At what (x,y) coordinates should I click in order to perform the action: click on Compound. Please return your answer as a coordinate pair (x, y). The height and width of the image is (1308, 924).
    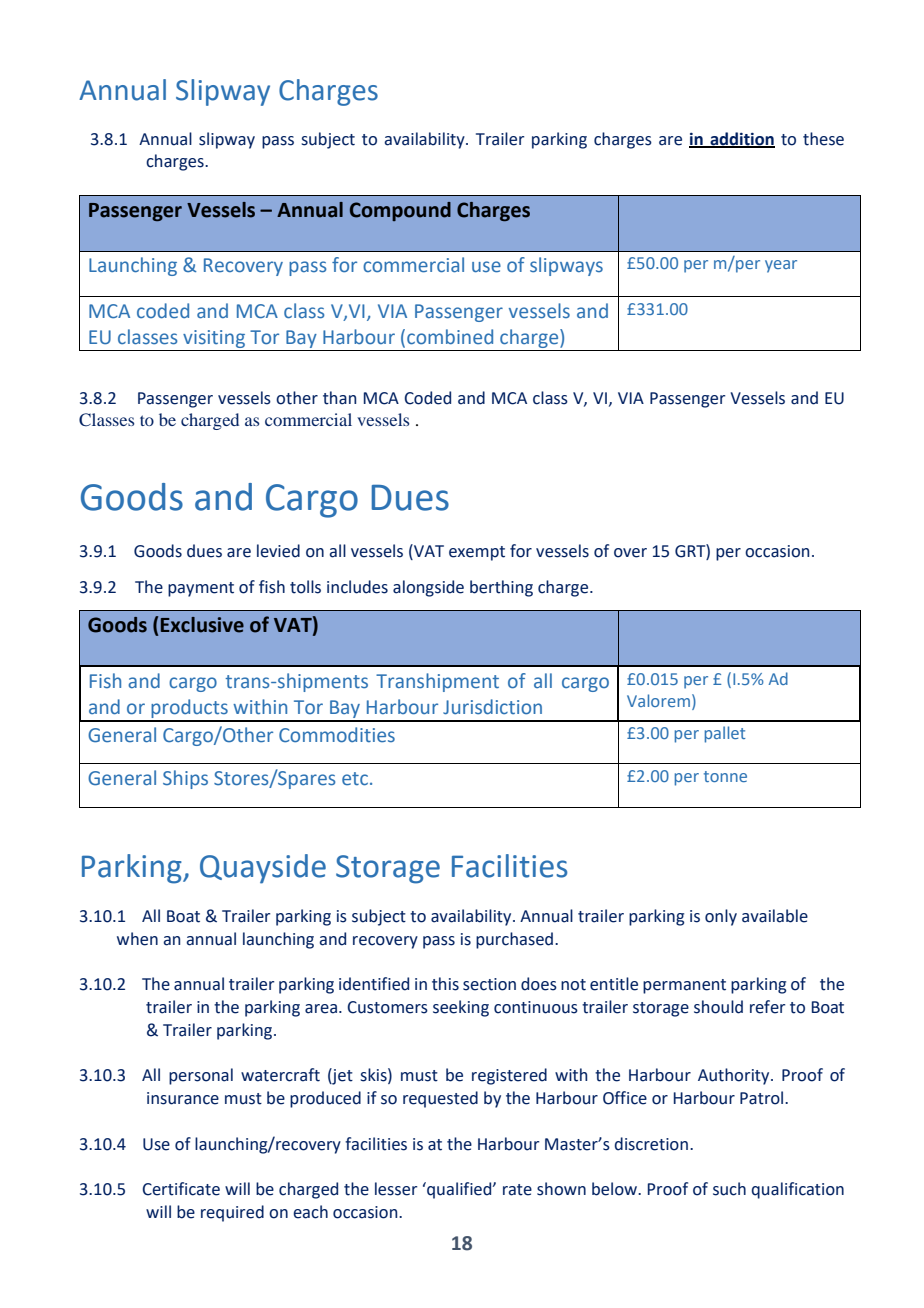
    Looking at the image, I should click on (400, 211).
